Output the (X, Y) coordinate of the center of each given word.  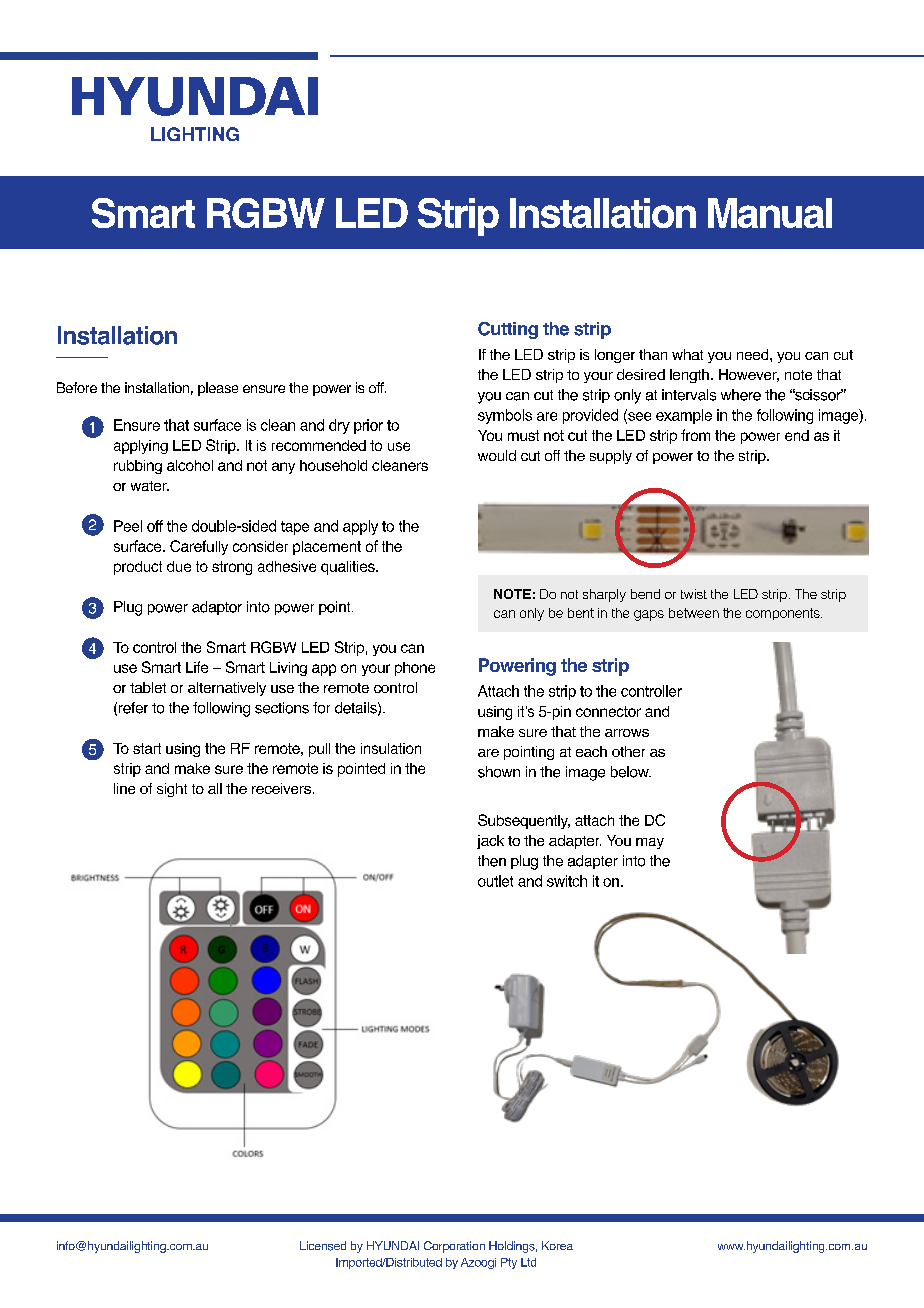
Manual (770, 213)
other (628, 751)
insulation (391, 748)
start (147, 748)
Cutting (508, 330)
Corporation (454, 1247)
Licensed (323, 1246)
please (218, 389)
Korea (557, 1245)
